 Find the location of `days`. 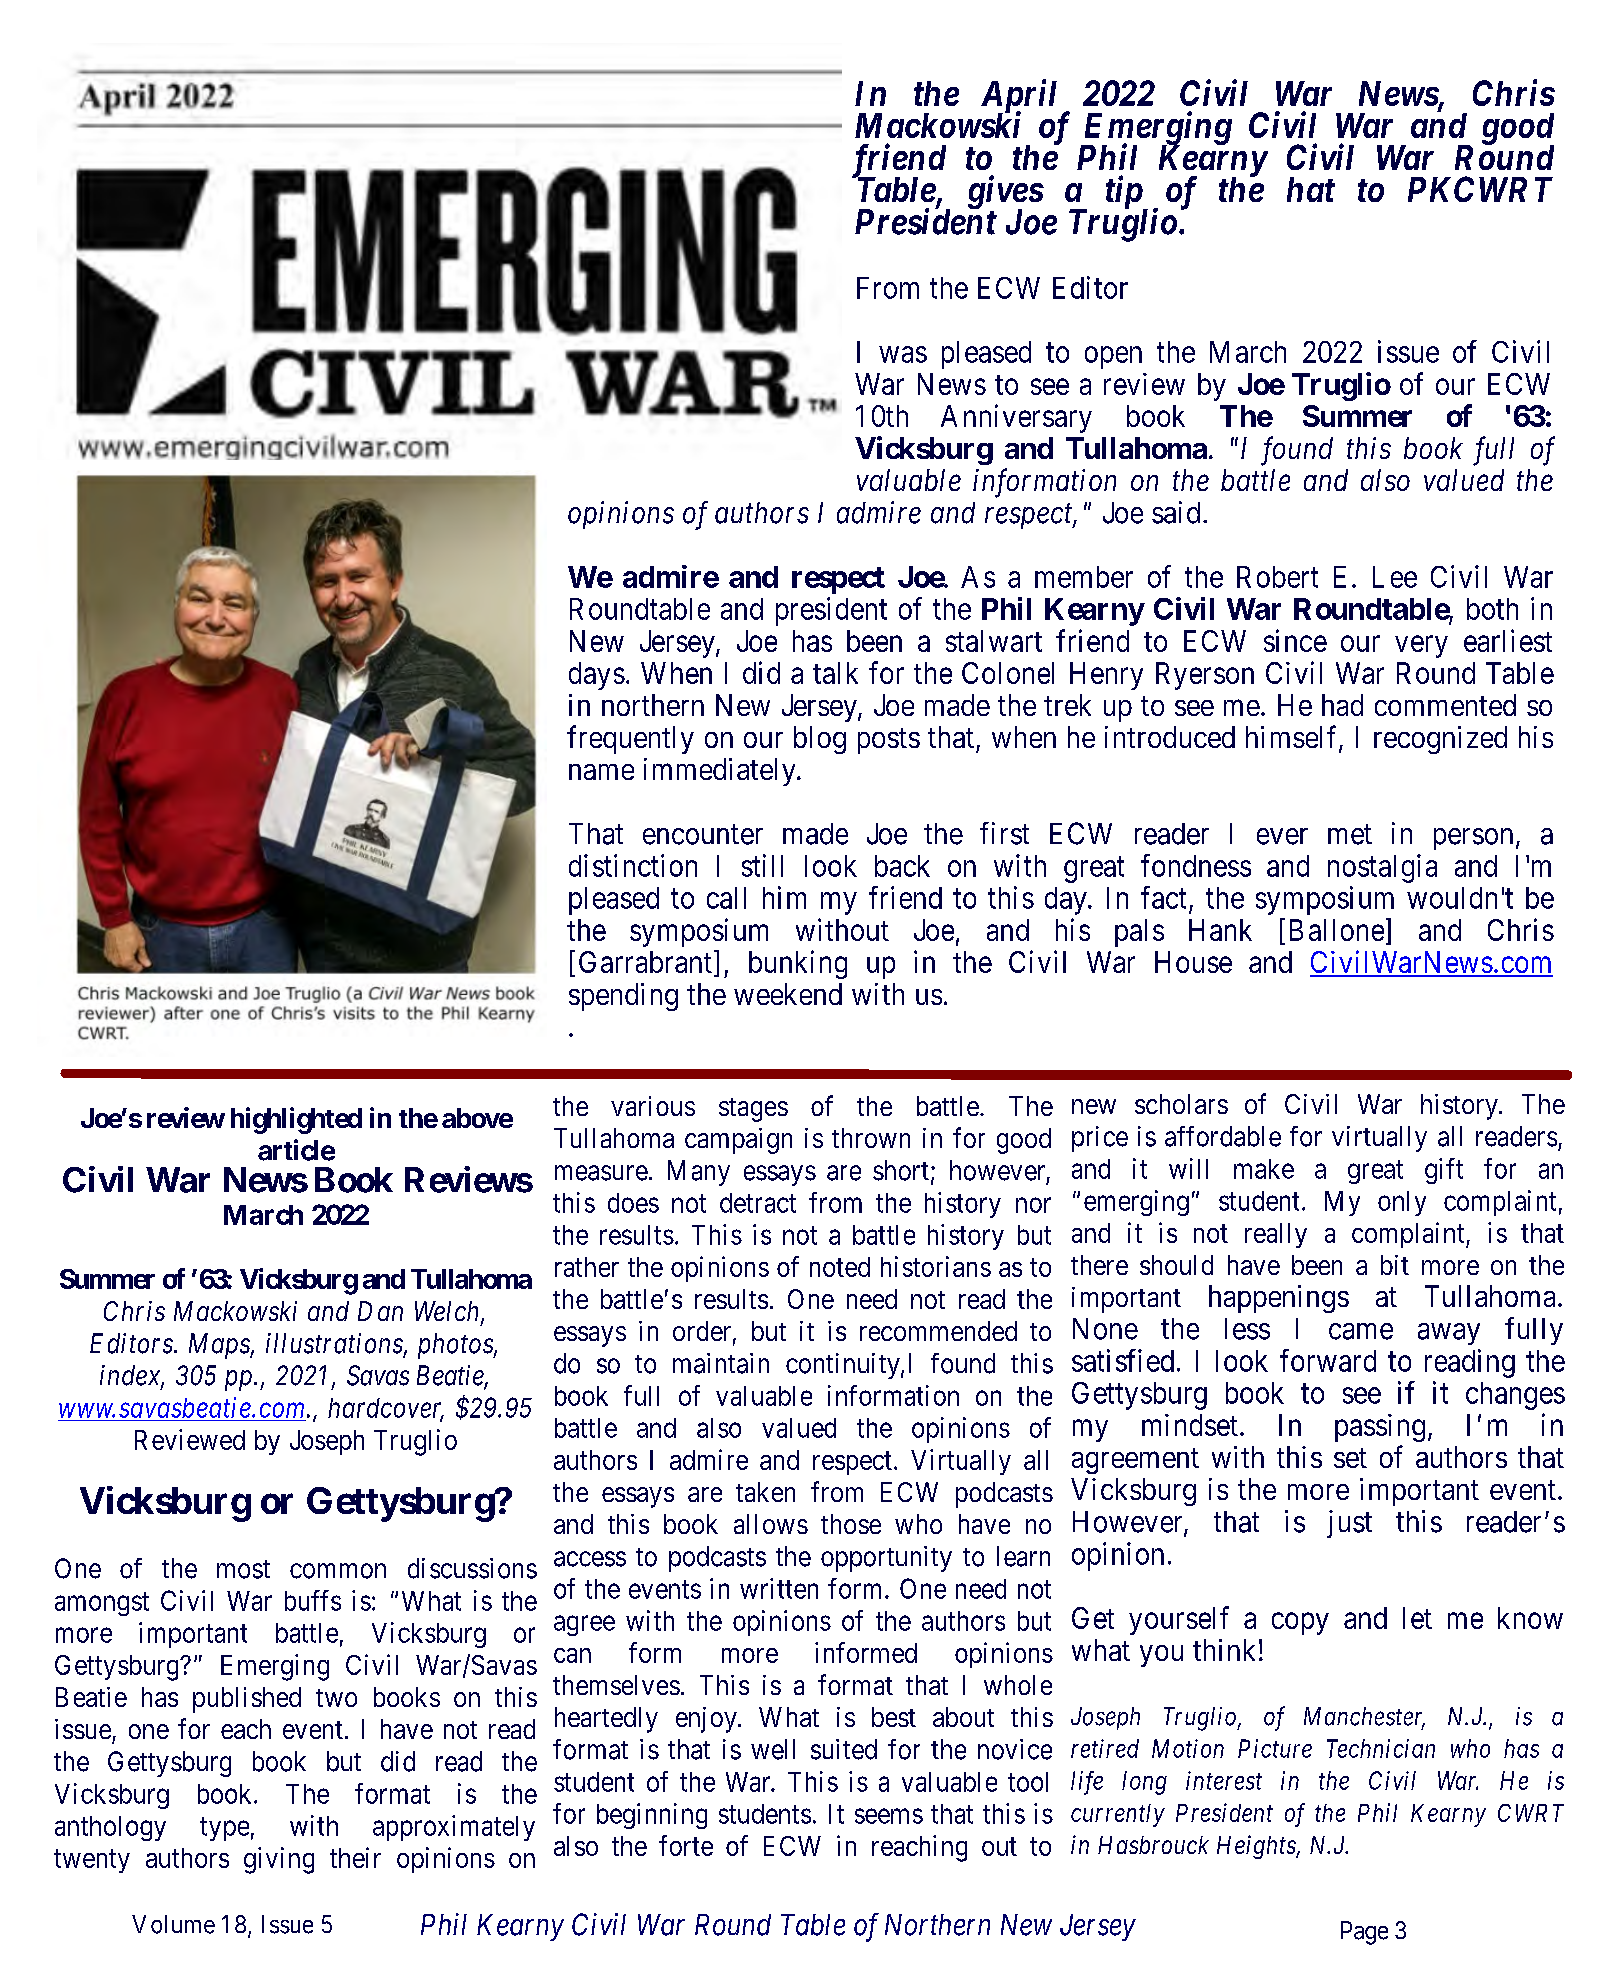

days is located at coordinates (597, 676).
